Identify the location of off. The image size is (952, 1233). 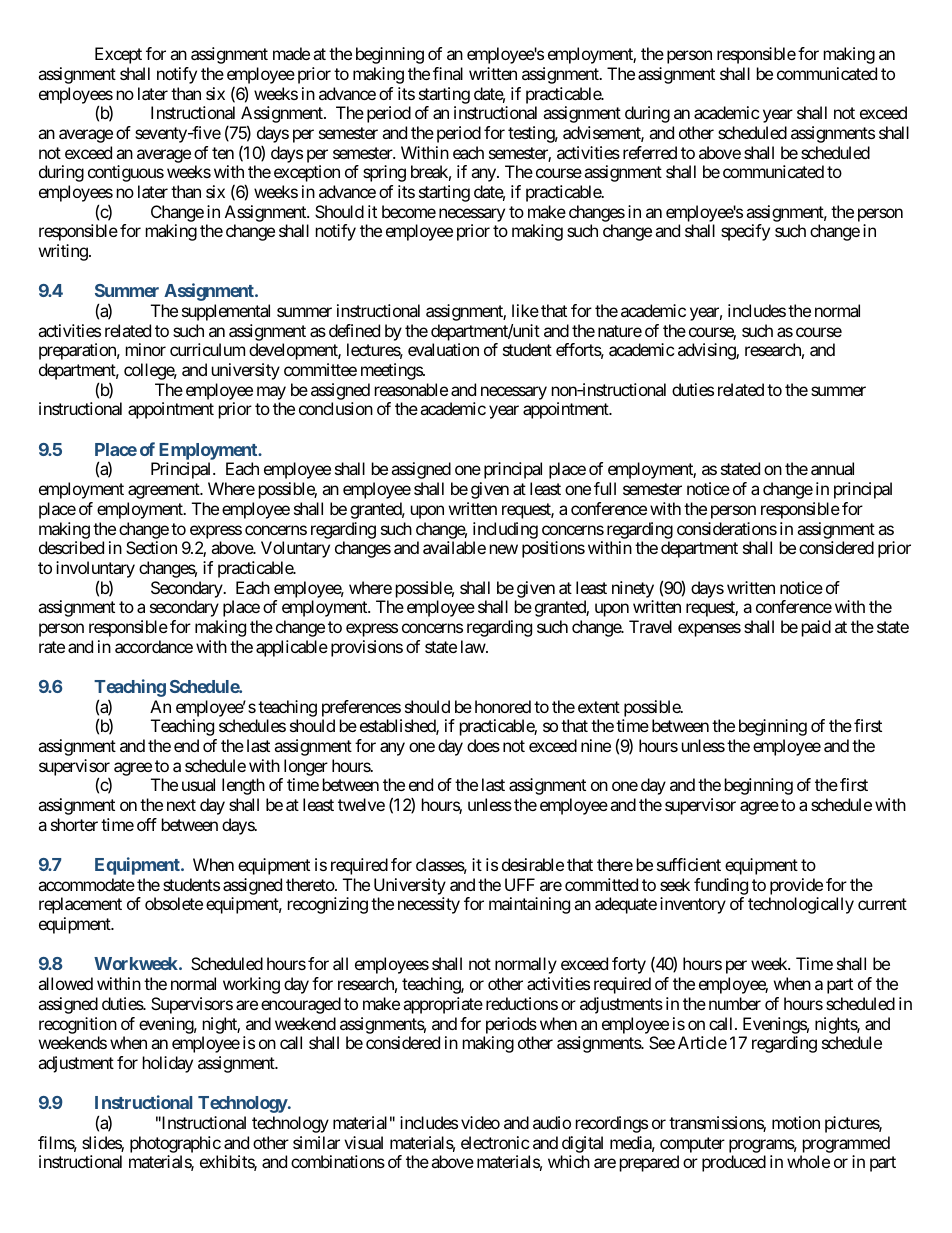
(147, 824).
